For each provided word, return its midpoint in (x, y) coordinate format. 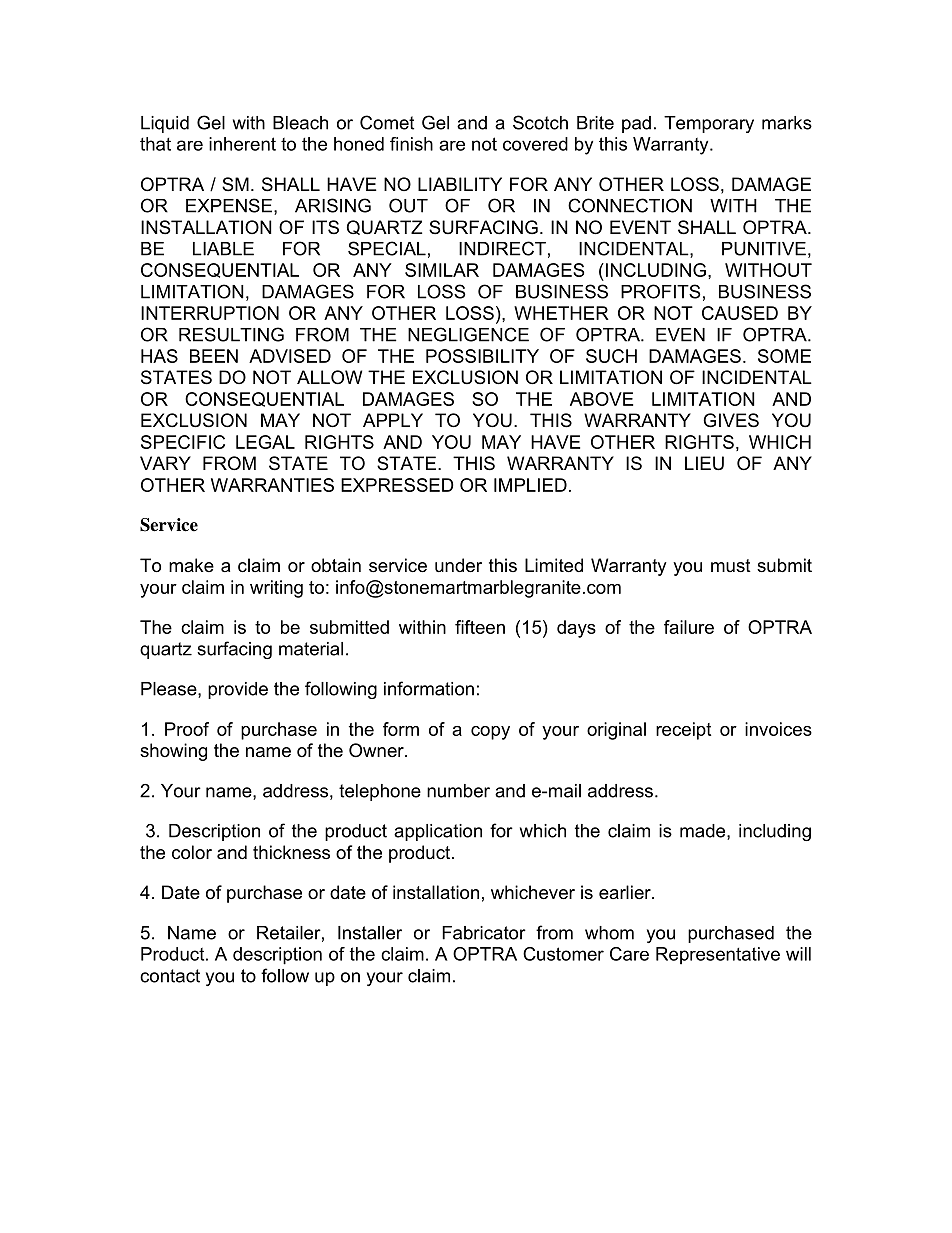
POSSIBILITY (482, 356)
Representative (718, 956)
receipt (683, 731)
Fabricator (484, 933)
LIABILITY (460, 184)
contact (170, 976)
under (458, 565)
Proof (187, 729)
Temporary (709, 124)
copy (490, 733)
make (191, 565)
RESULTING (231, 334)
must (731, 565)
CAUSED (740, 313)
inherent (242, 144)
